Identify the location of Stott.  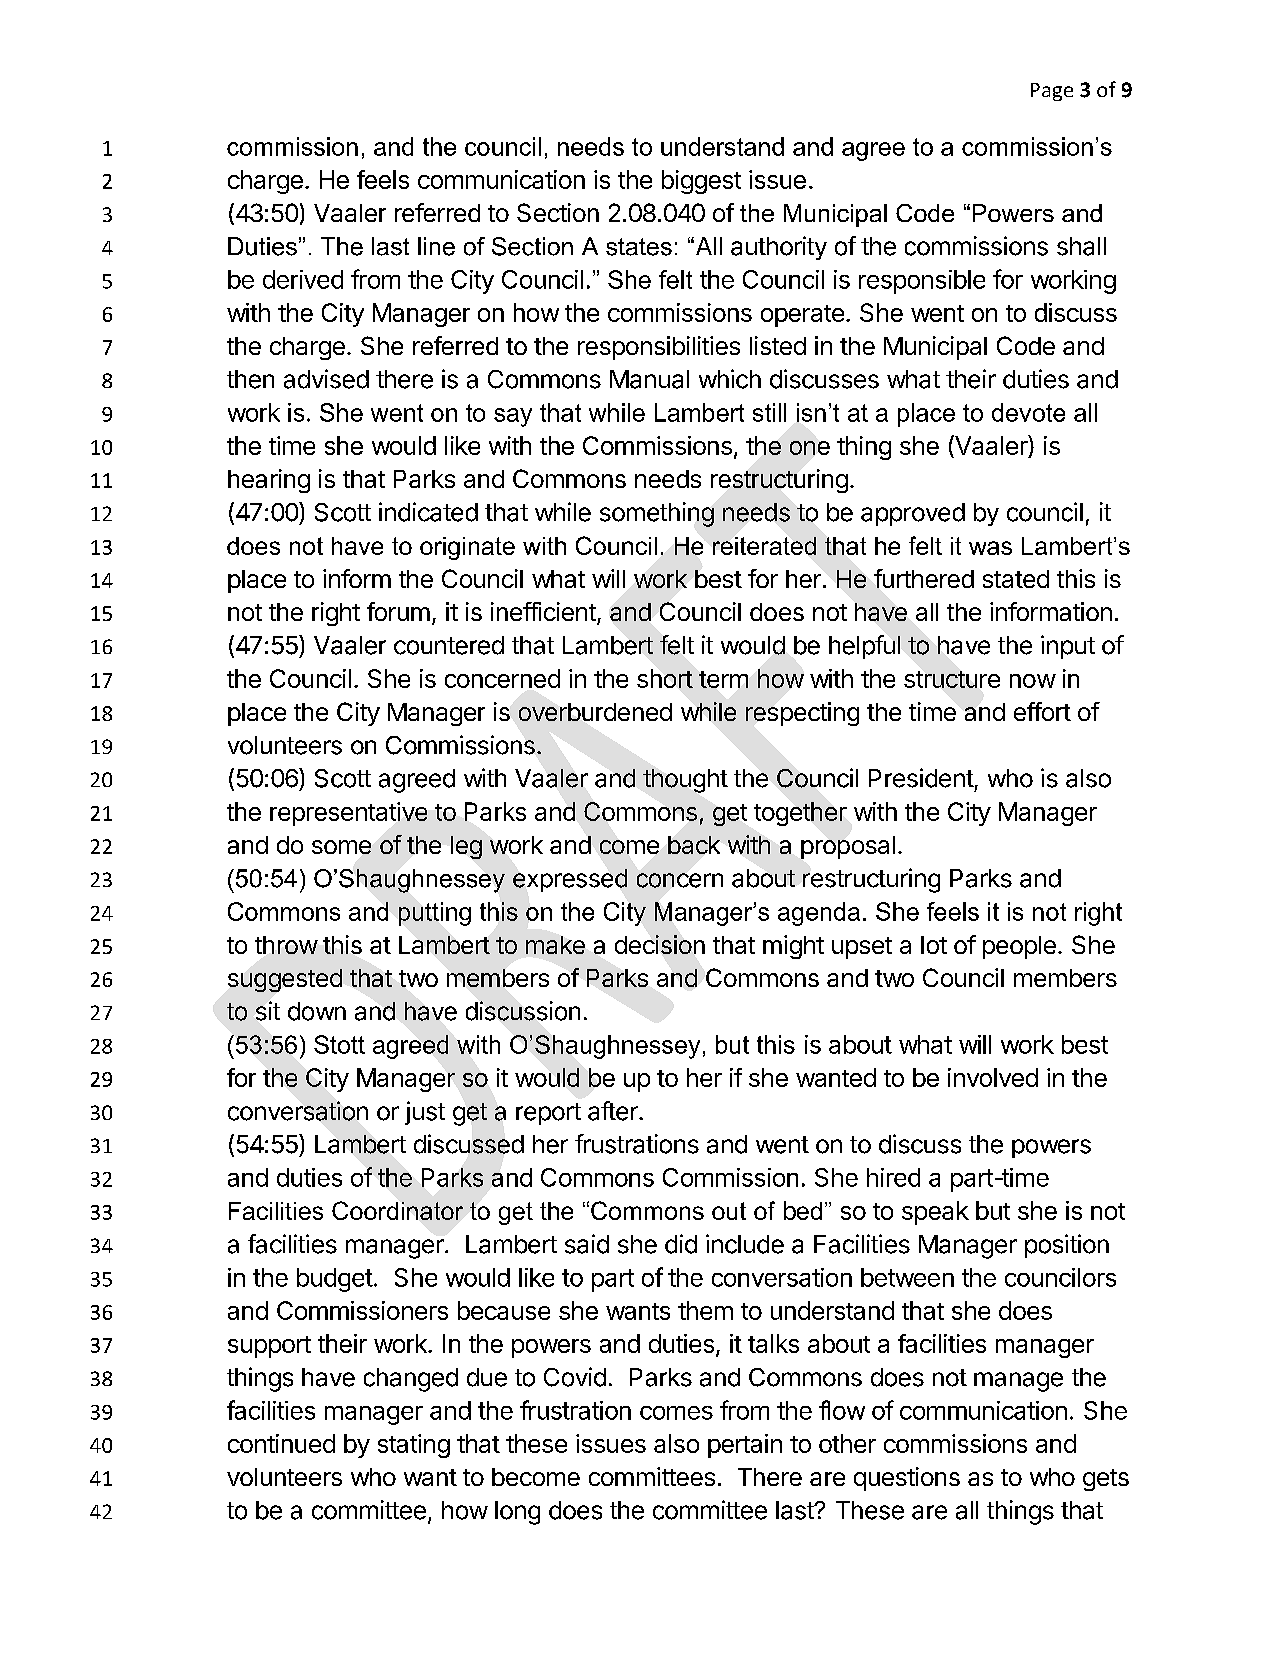
(339, 1044).
